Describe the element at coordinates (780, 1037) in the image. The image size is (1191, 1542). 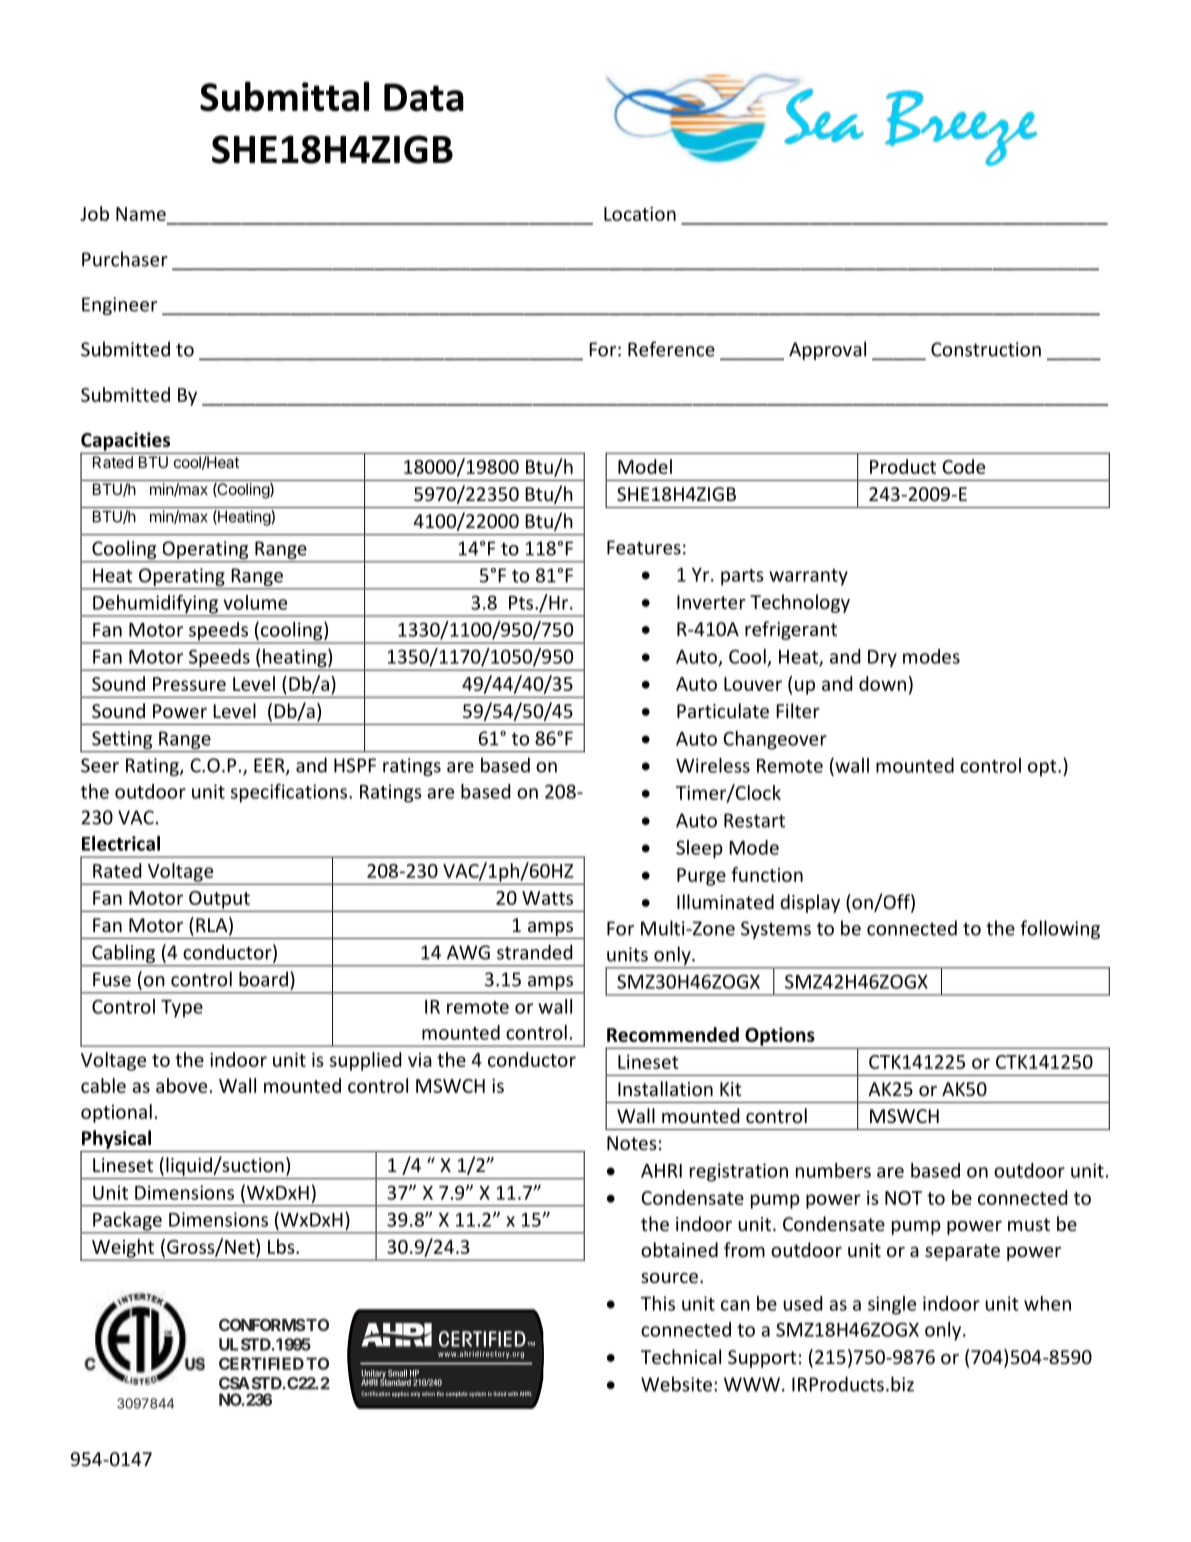
I see `Options` at that location.
